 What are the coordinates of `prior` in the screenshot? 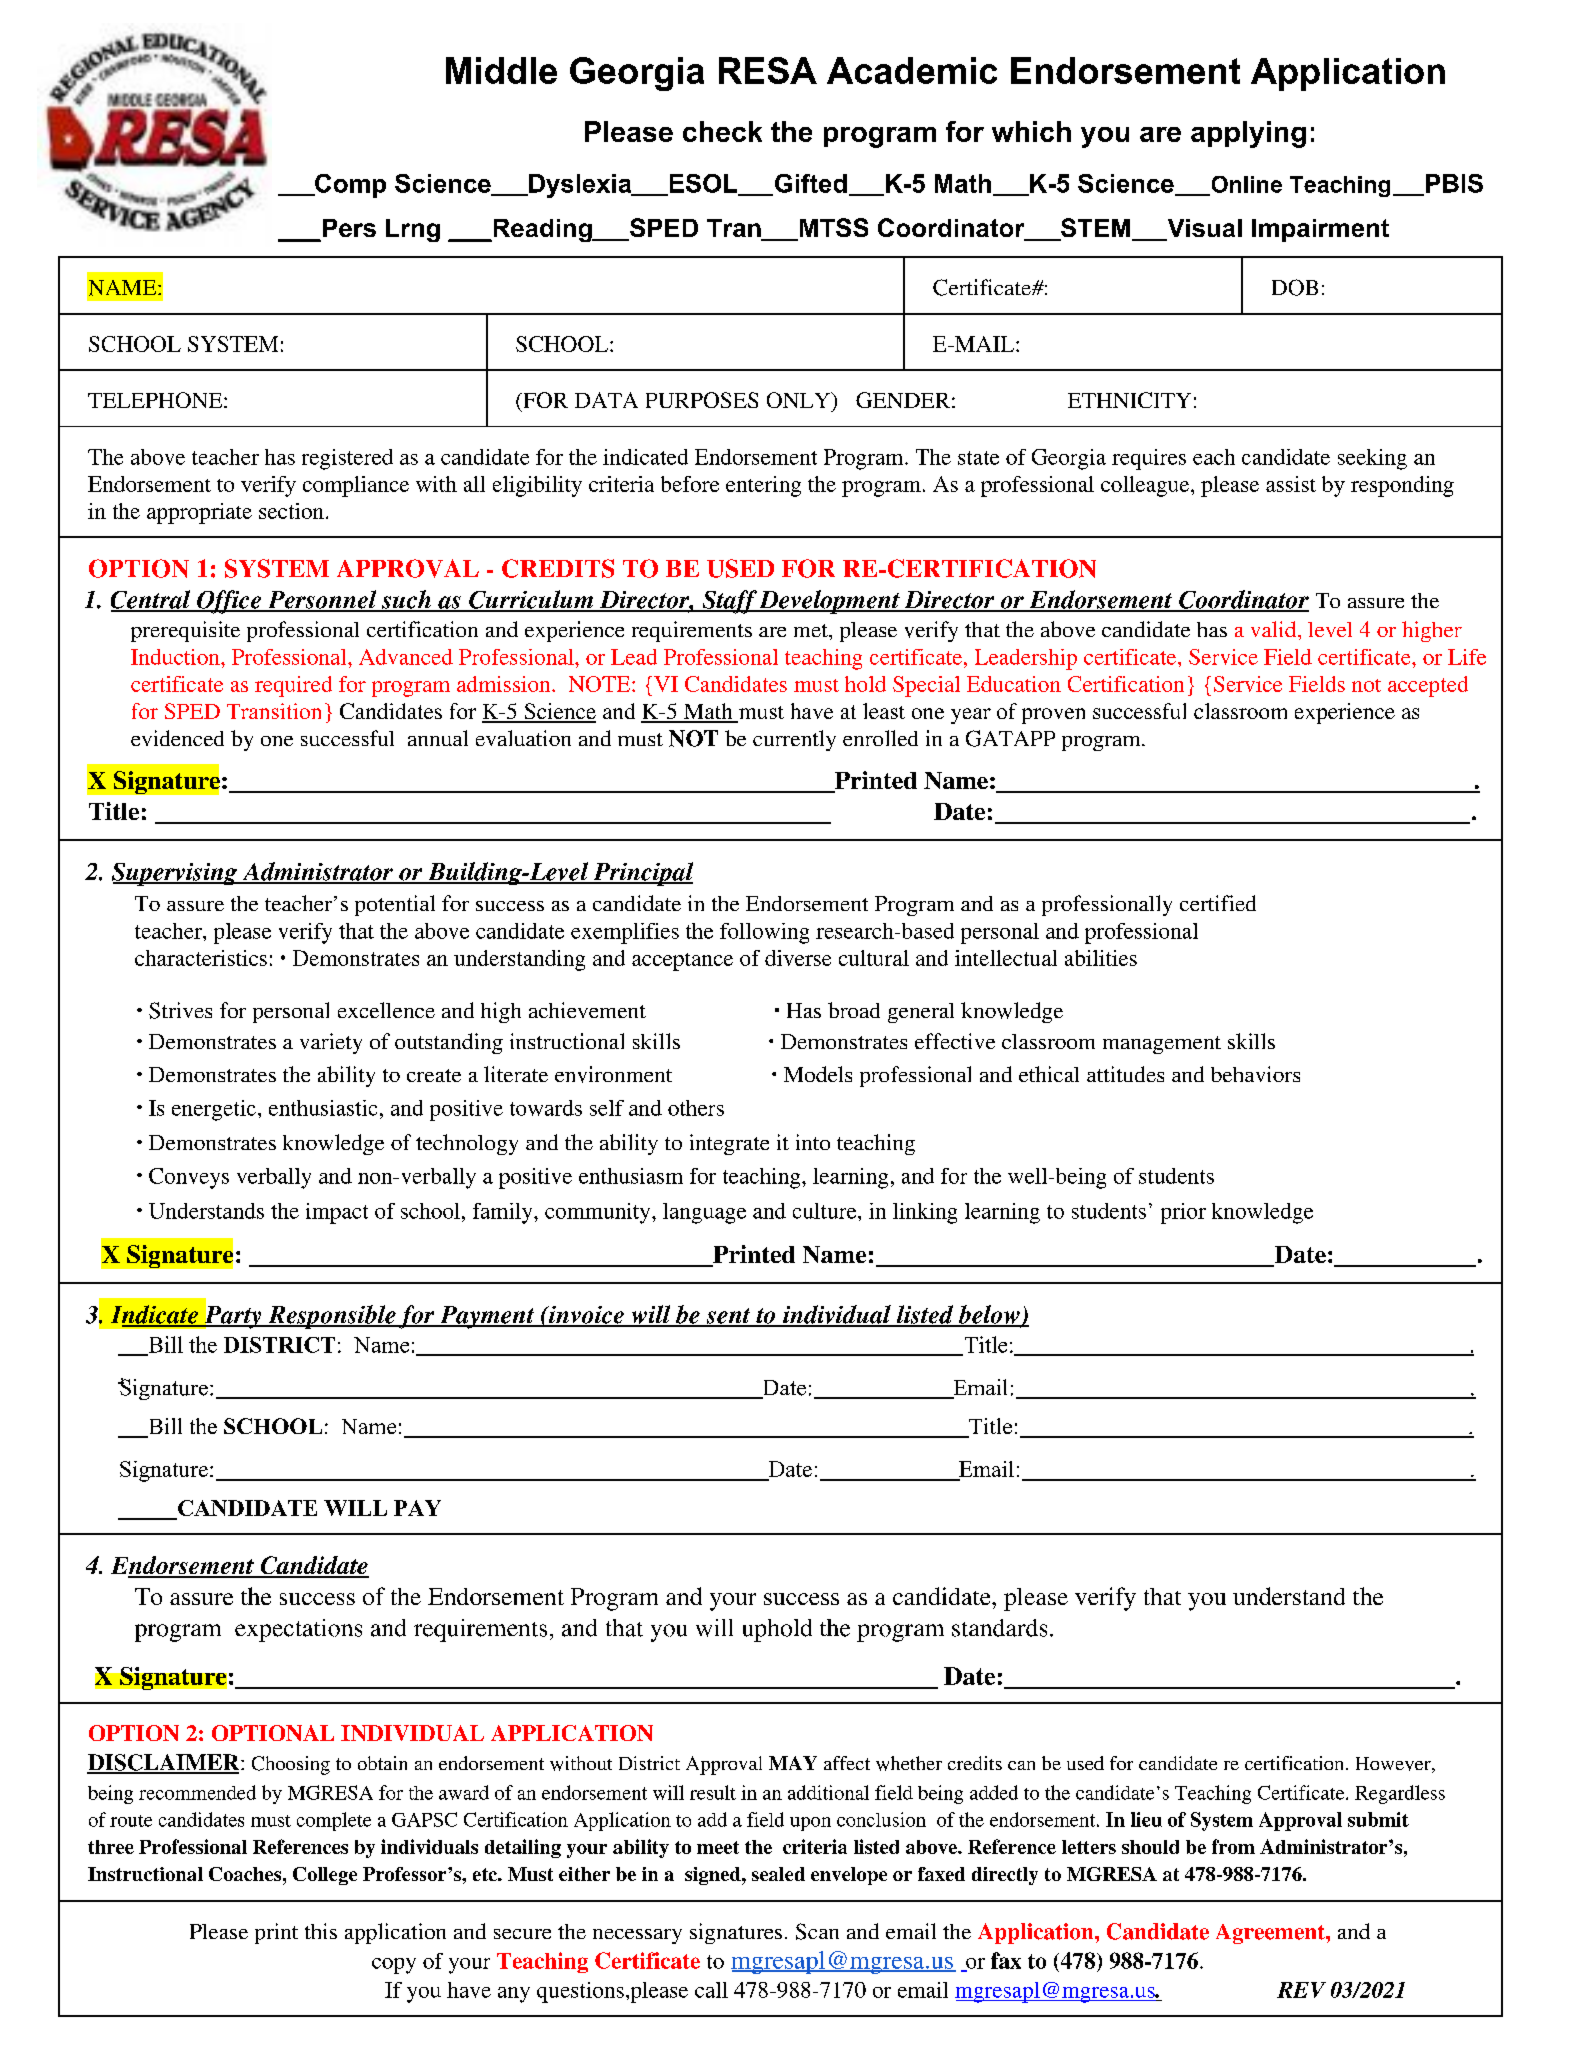 It's located at (1183, 1213).
